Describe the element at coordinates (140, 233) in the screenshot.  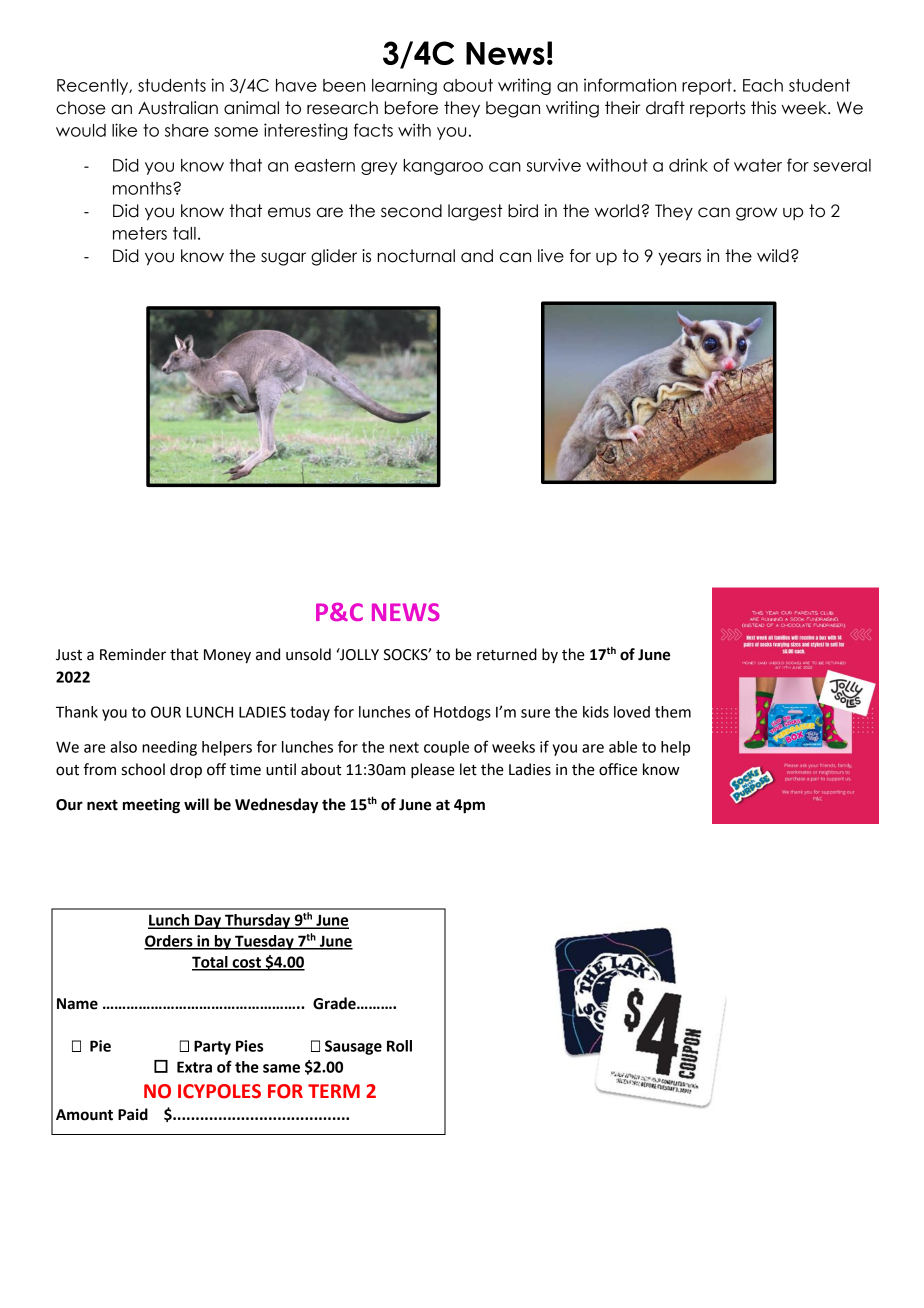
I see `meters` at that location.
